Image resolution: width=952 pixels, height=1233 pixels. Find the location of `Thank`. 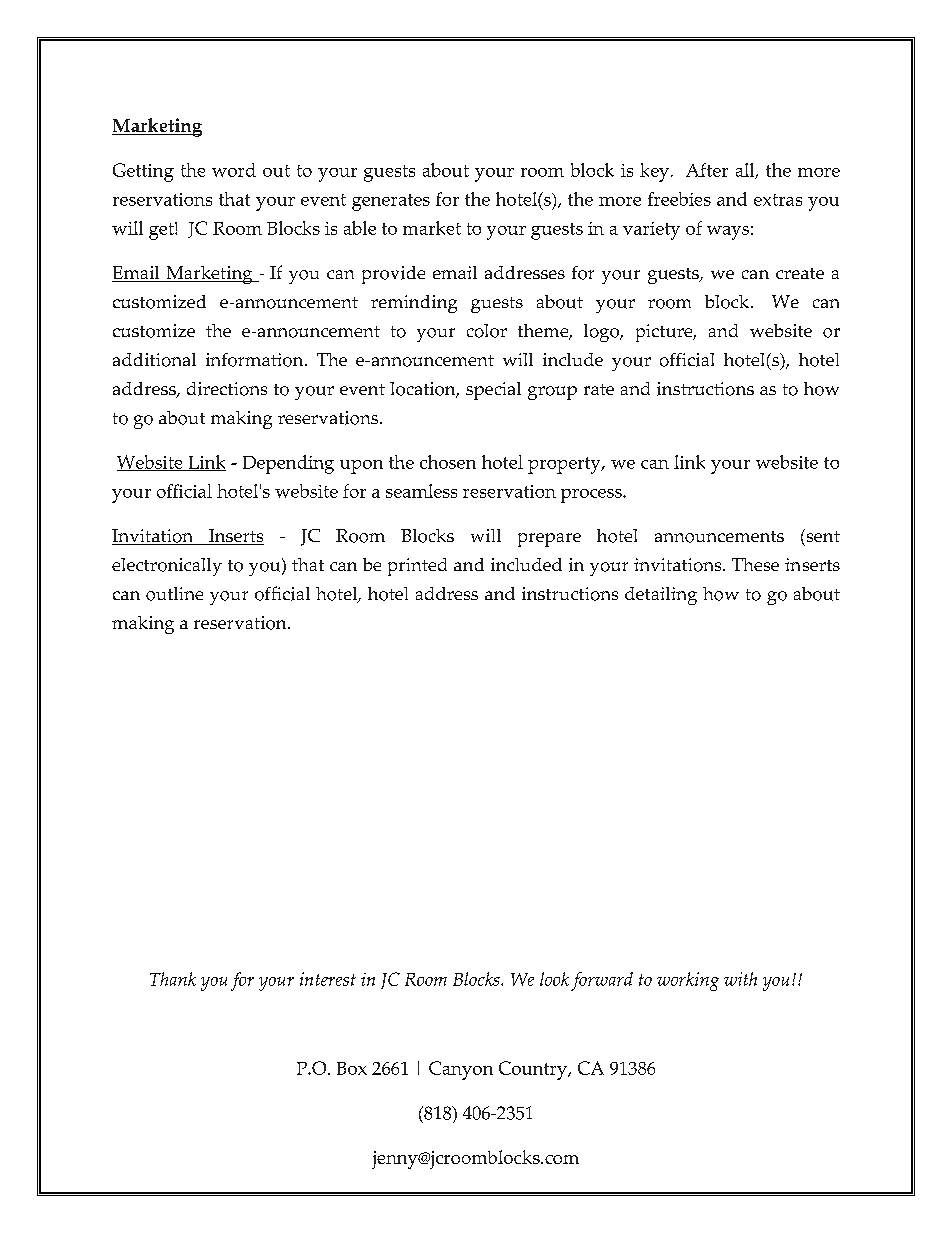

Thank is located at coordinates (173, 979).
